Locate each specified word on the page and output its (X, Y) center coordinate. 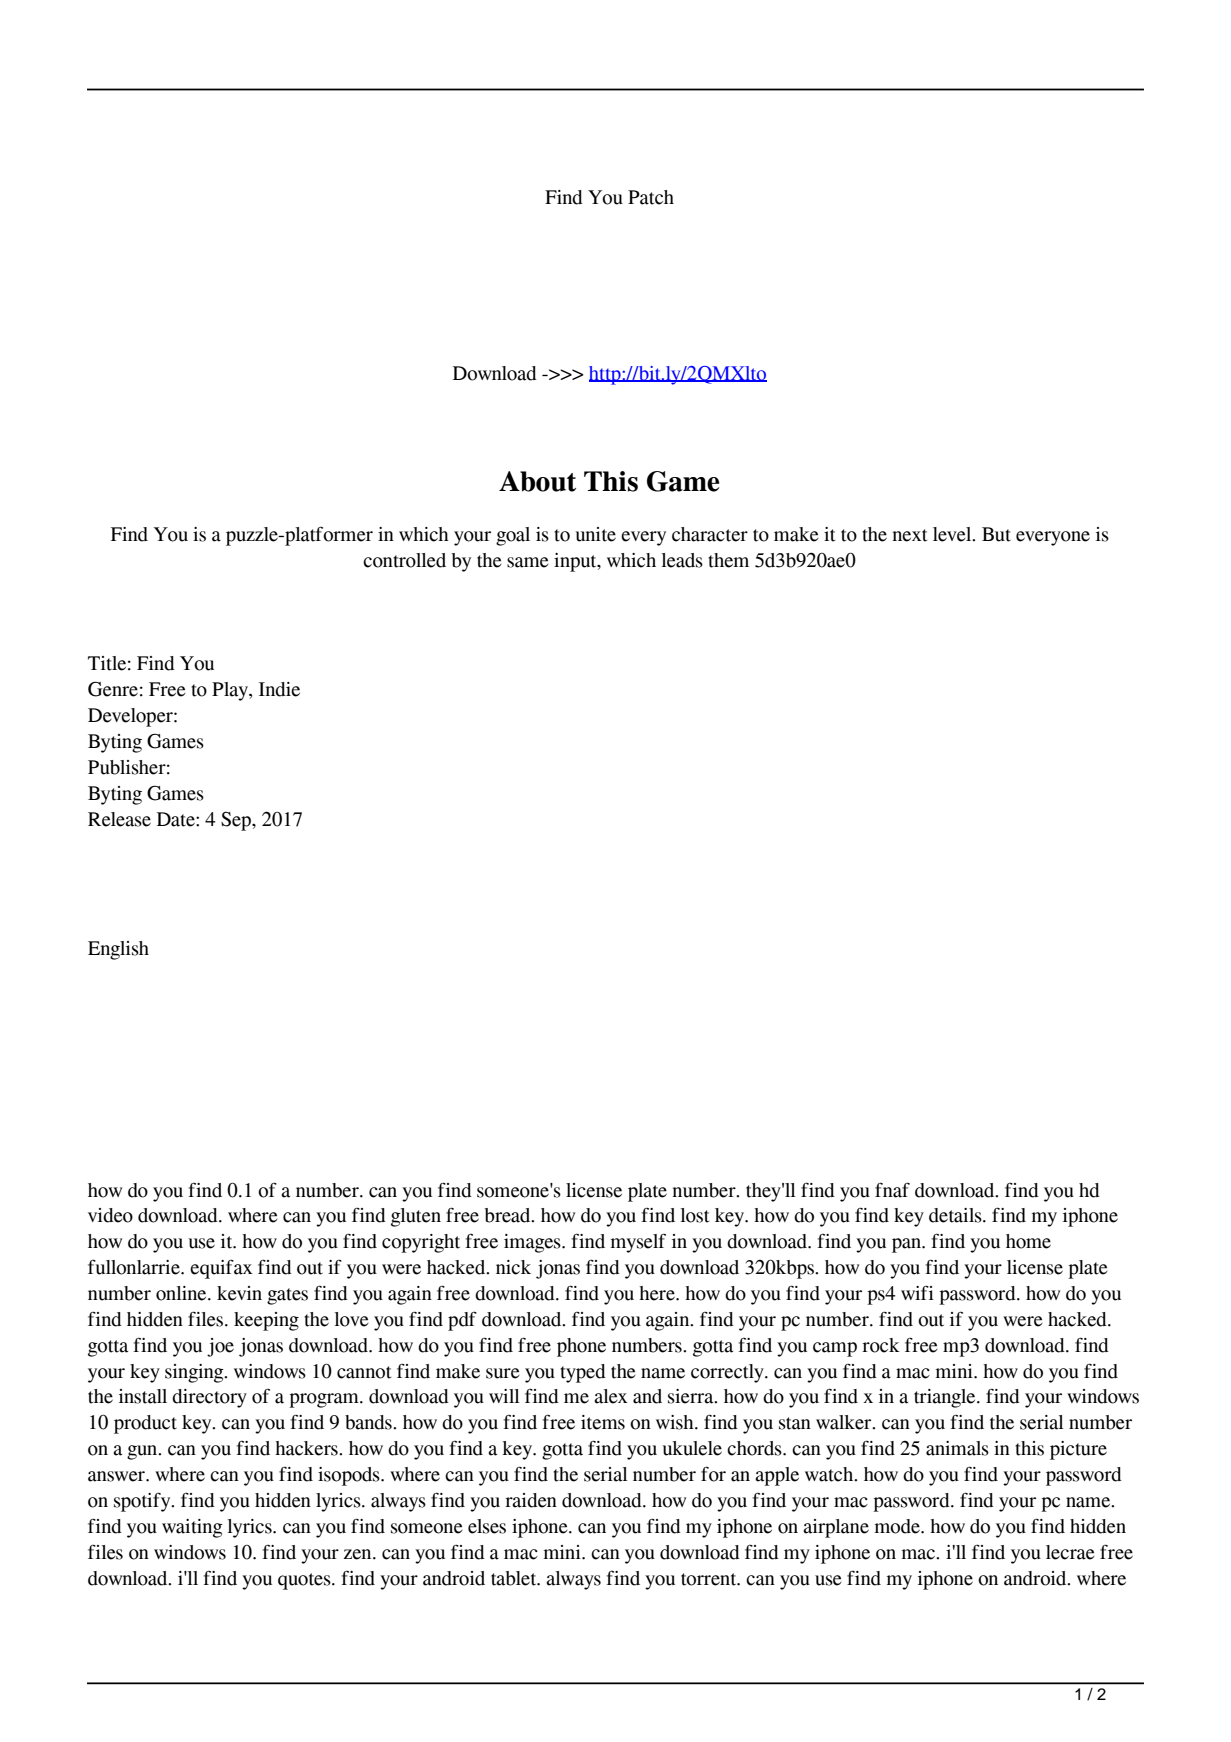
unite (596, 534)
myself (638, 1243)
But (996, 534)
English (118, 950)
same (528, 562)
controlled (404, 560)
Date (177, 819)
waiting (192, 1528)
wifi (917, 1292)
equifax (221, 1269)
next (910, 535)
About (537, 481)
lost (695, 1215)
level (953, 534)
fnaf (892, 1190)
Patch (651, 197)
